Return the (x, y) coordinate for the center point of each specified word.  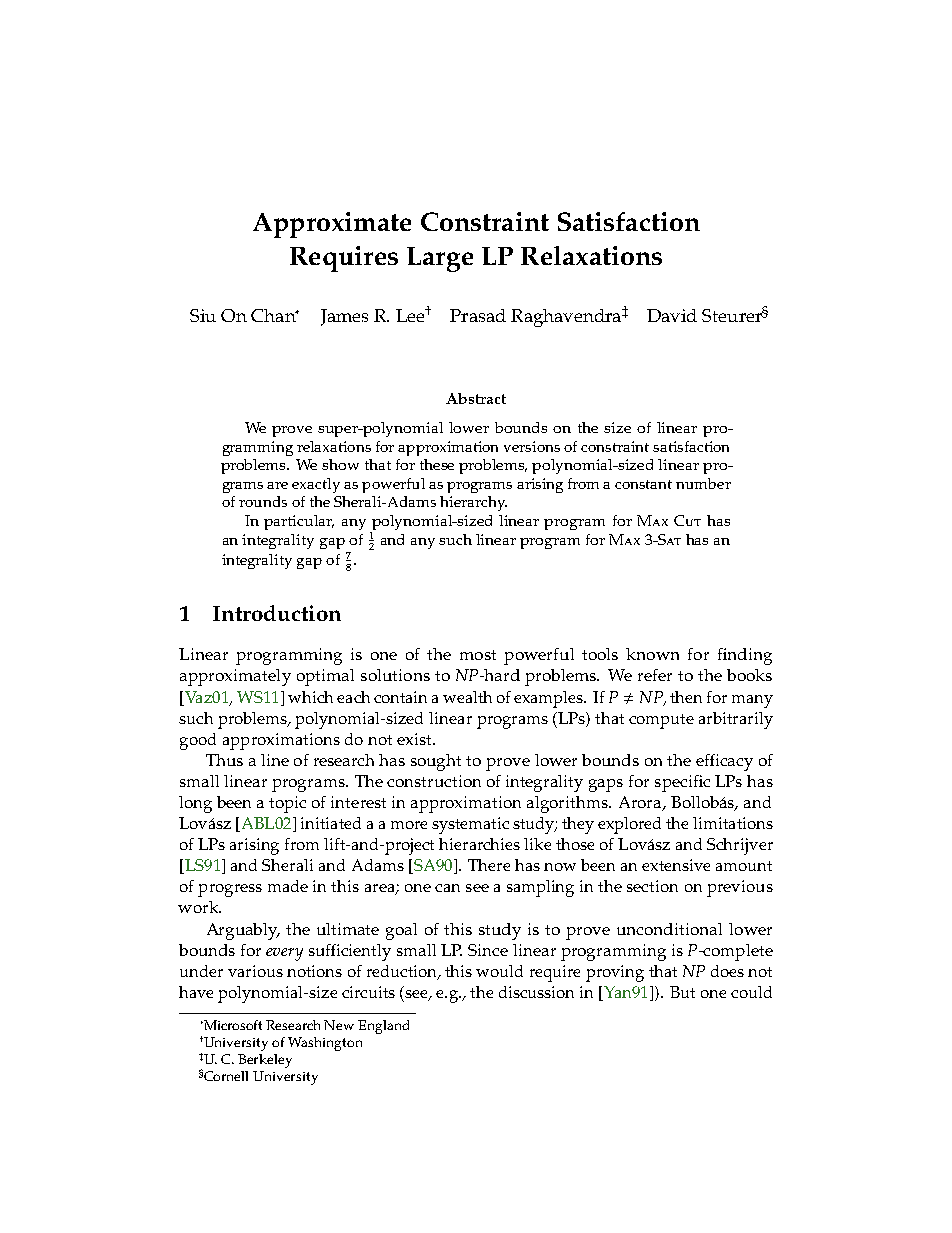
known (652, 654)
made (288, 886)
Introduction (277, 613)
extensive (676, 865)
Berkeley (265, 1061)
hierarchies (479, 844)
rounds (263, 501)
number (703, 483)
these (437, 464)
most (478, 655)
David (672, 315)
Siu (203, 315)
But (682, 992)
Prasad (478, 315)
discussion (536, 992)
